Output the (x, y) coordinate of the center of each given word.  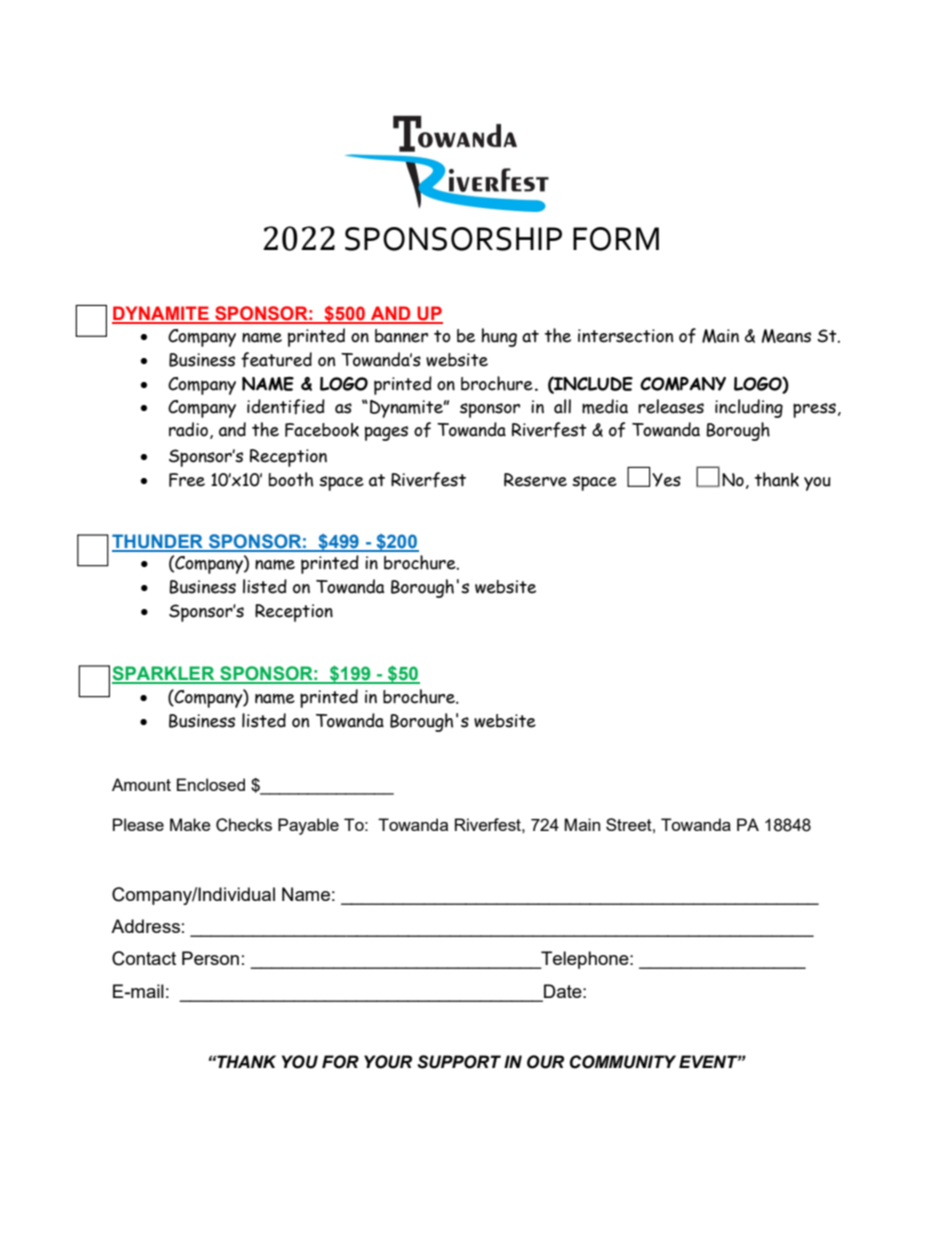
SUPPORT (459, 1062)
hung (499, 337)
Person (210, 958)
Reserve (535, 480)
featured (276, 360)
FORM (616, 239)
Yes (666, 480)
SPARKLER (164, 674)
